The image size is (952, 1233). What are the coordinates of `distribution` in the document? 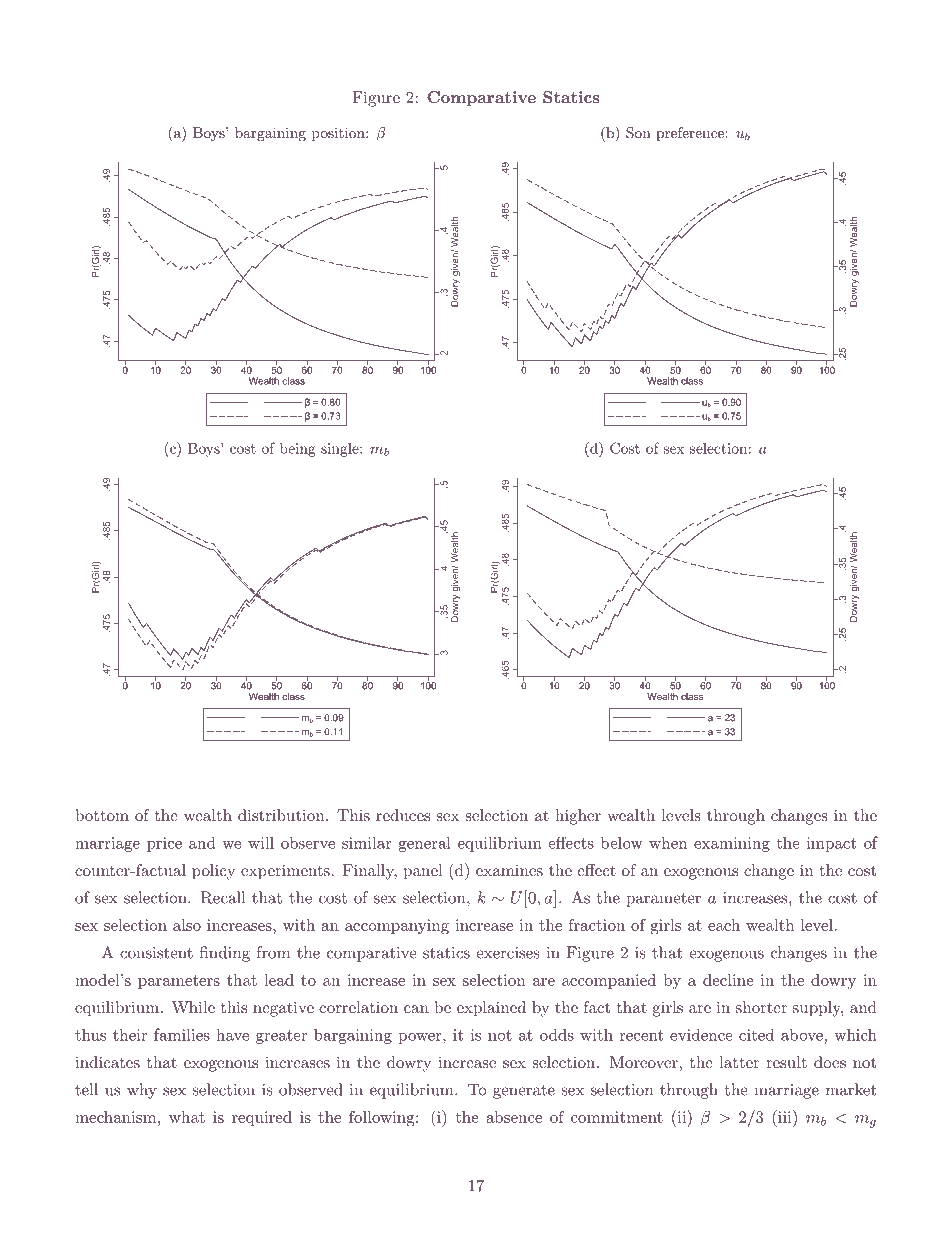 It's located at (282, 815).
